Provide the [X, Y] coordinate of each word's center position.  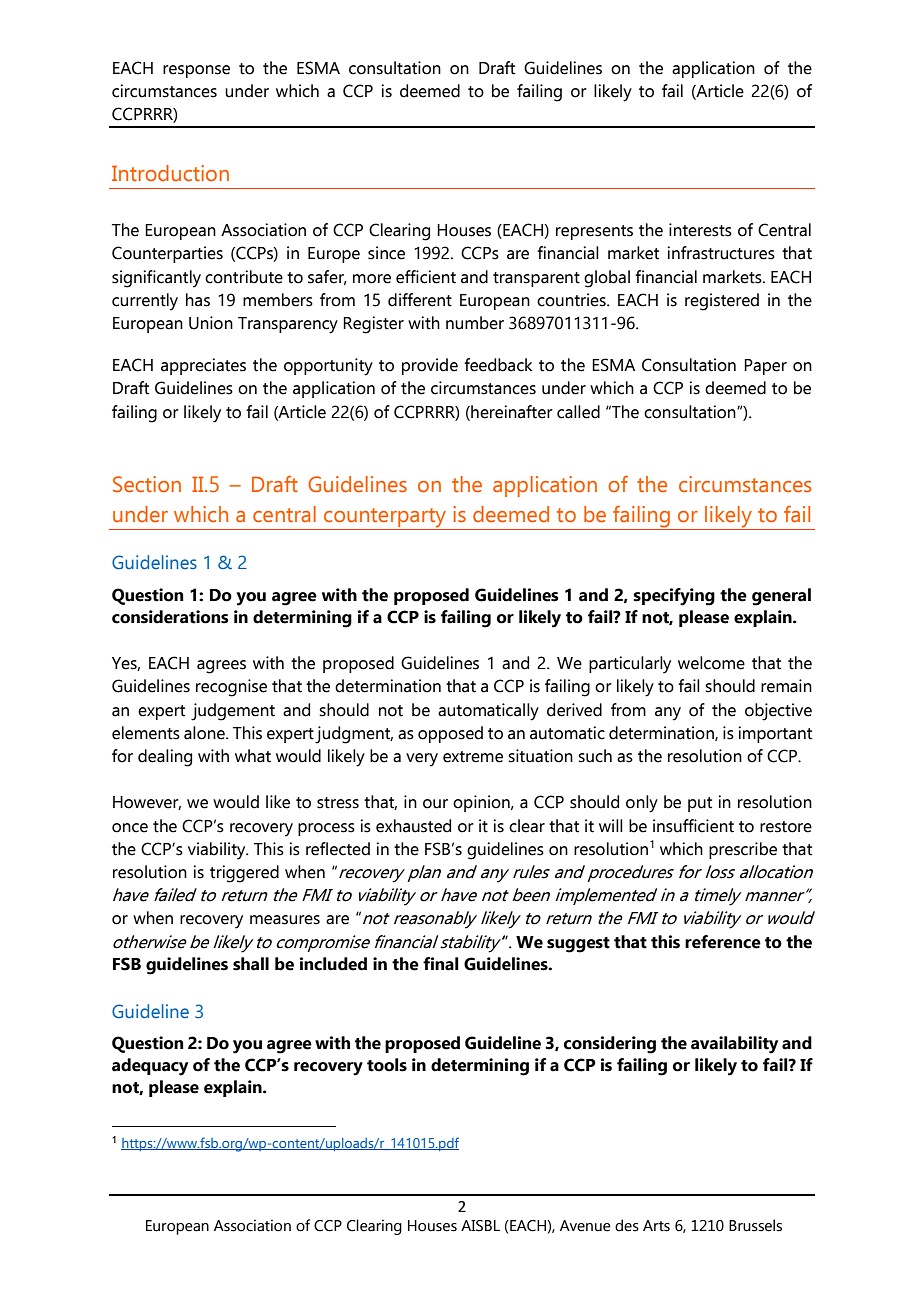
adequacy [150, 1067]
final [441, 964]
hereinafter [511, 412]
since [386, 253]
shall [251, 964]
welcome [711, 663]
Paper [765, 367]
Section [147, 484]
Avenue [585, 1226]
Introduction [170, 173]
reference [723, 942]
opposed [450, 734]
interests [700, 230]
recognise [231, 688]
